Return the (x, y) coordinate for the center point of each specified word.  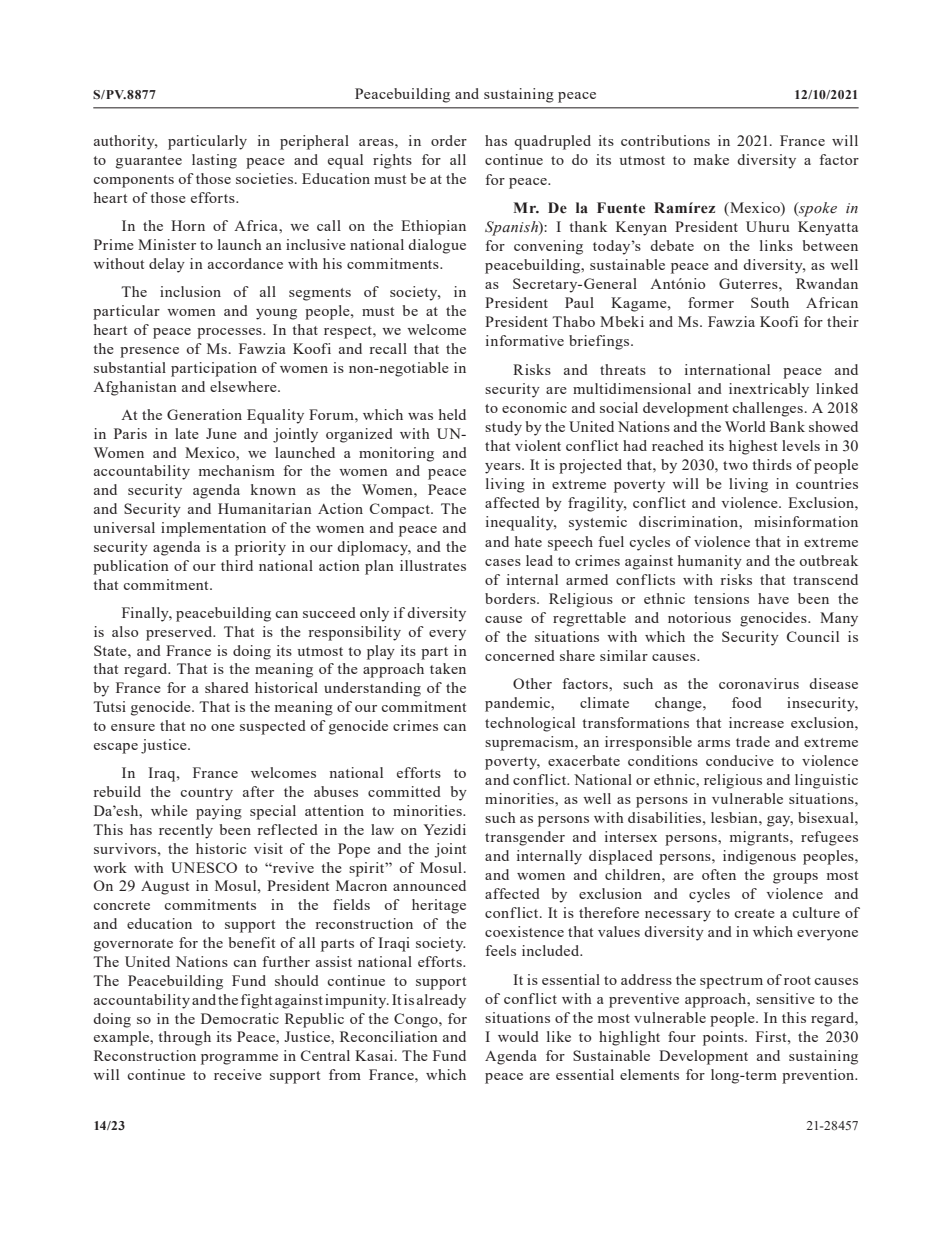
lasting (214, 161)
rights (392, 161)
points (724, 1038)
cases (503, 562)
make (711, 159)
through (184, 1038)
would (518, 1036)
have (773, 598)
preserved (180, 633)
